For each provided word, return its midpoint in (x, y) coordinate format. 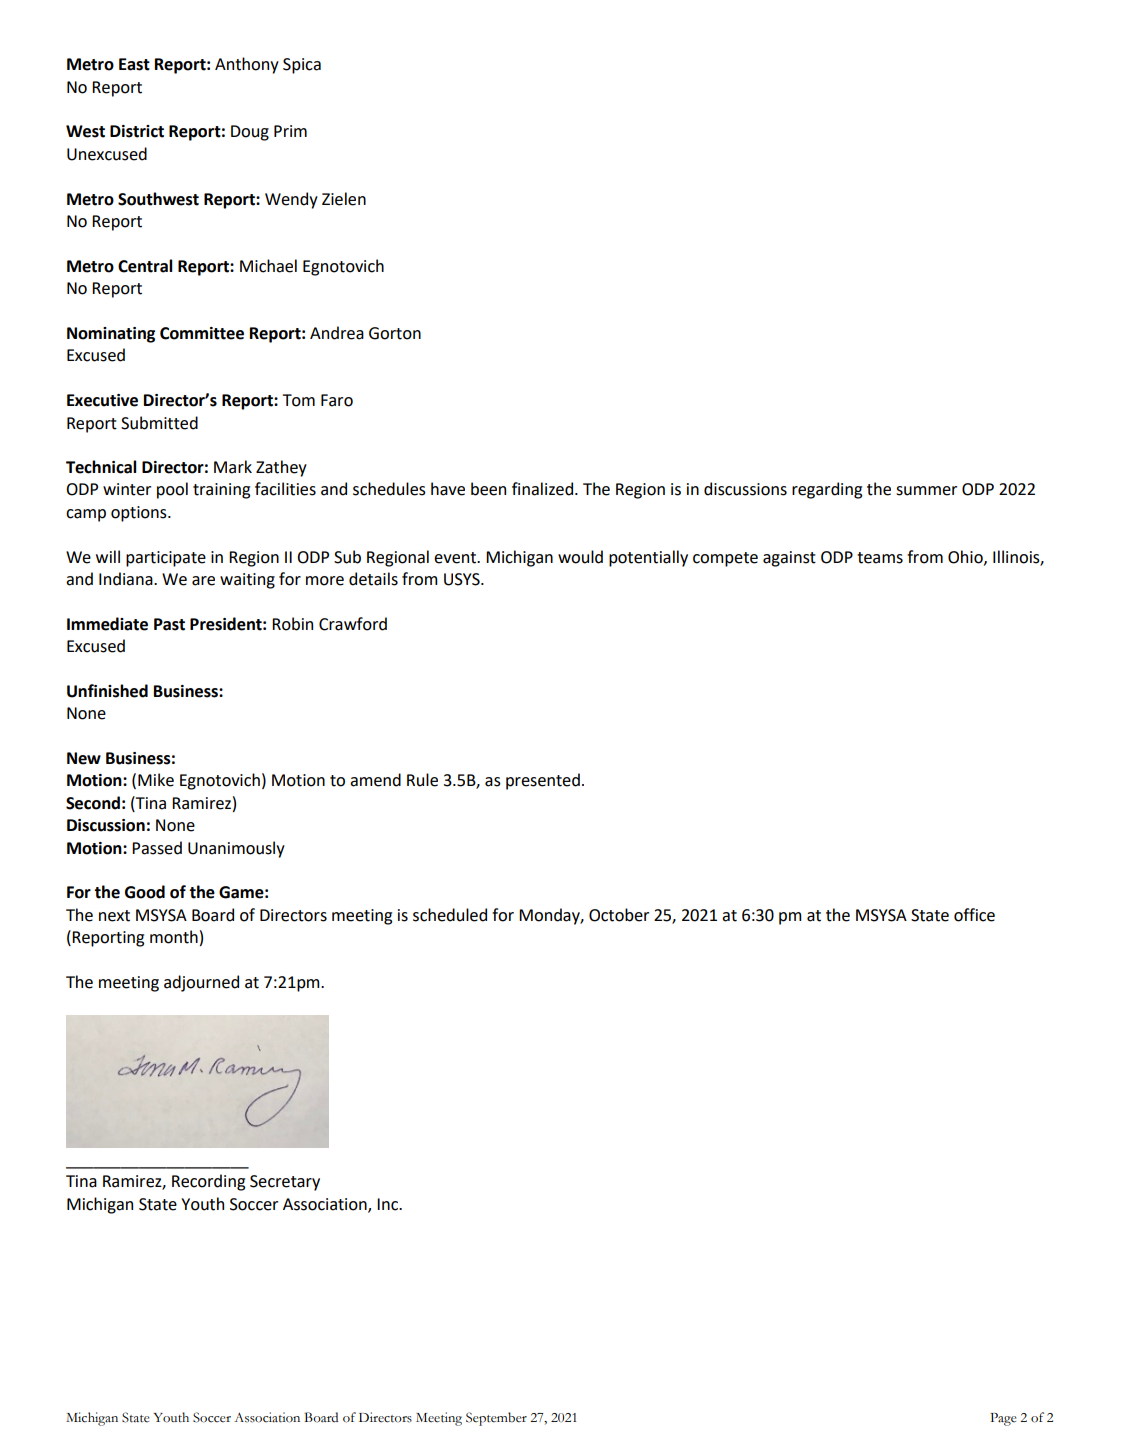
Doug (250, 133)
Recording (208, 1182)
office (974, 915)
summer (926, 491)
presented (543, 781)
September (496, 1419)
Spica (302, 66)
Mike (156, 780)
